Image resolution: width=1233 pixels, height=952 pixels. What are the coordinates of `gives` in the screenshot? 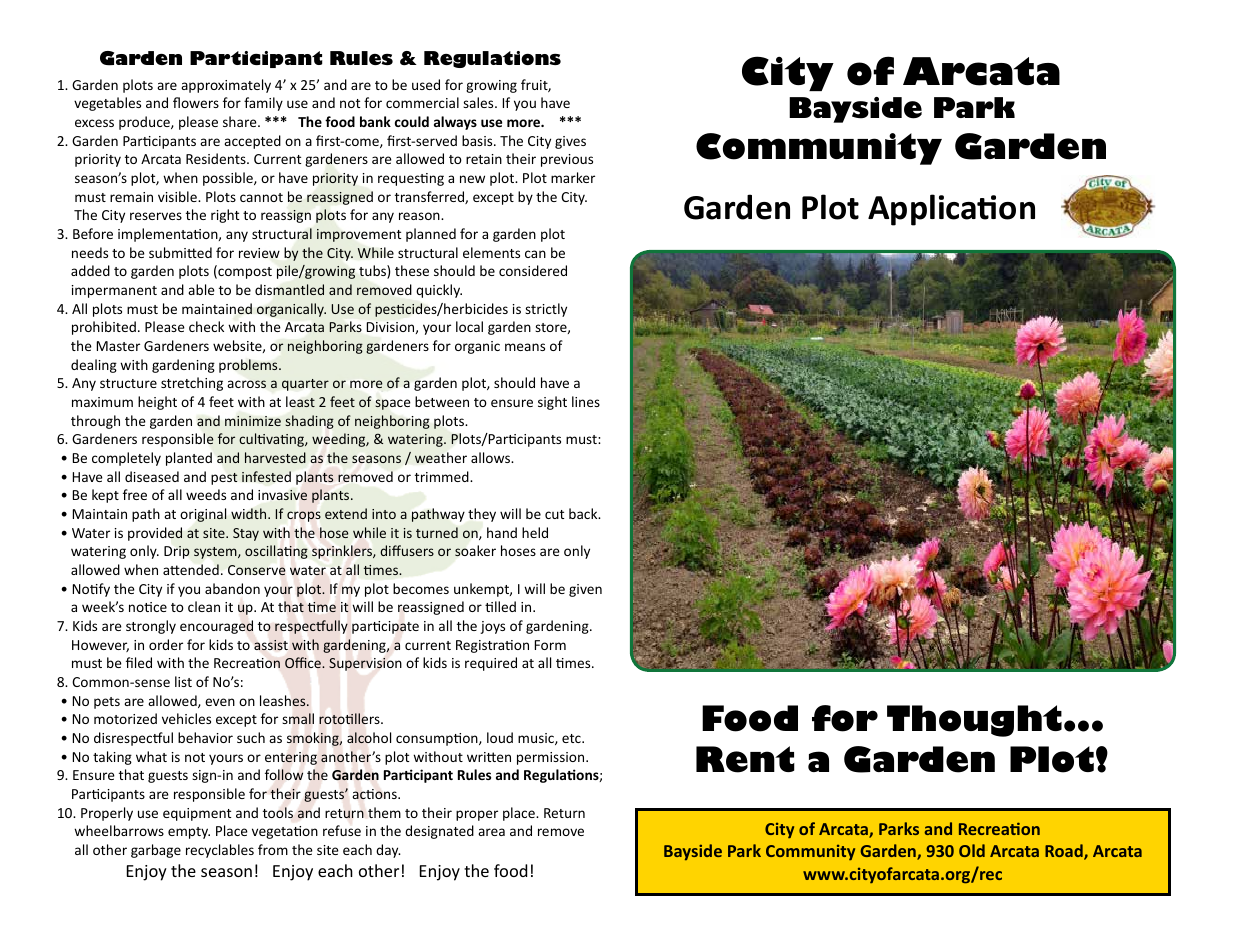 It's located at (570, 142).
